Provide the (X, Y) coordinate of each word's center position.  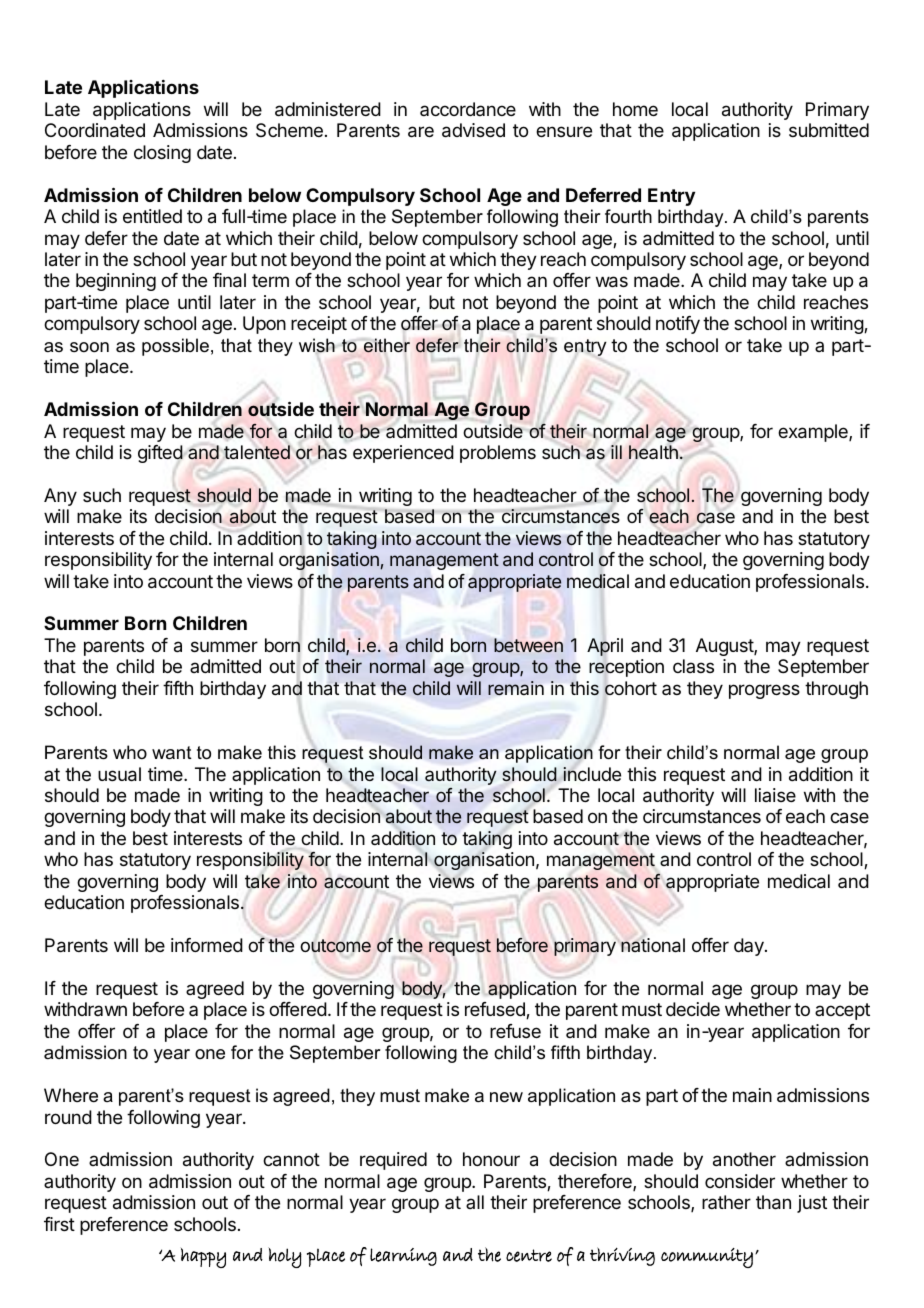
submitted (829, 130)
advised (473, 130)
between (528, 645)
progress (764, 691)
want (172, 752)
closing (162, 154)
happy (203, 1258)
